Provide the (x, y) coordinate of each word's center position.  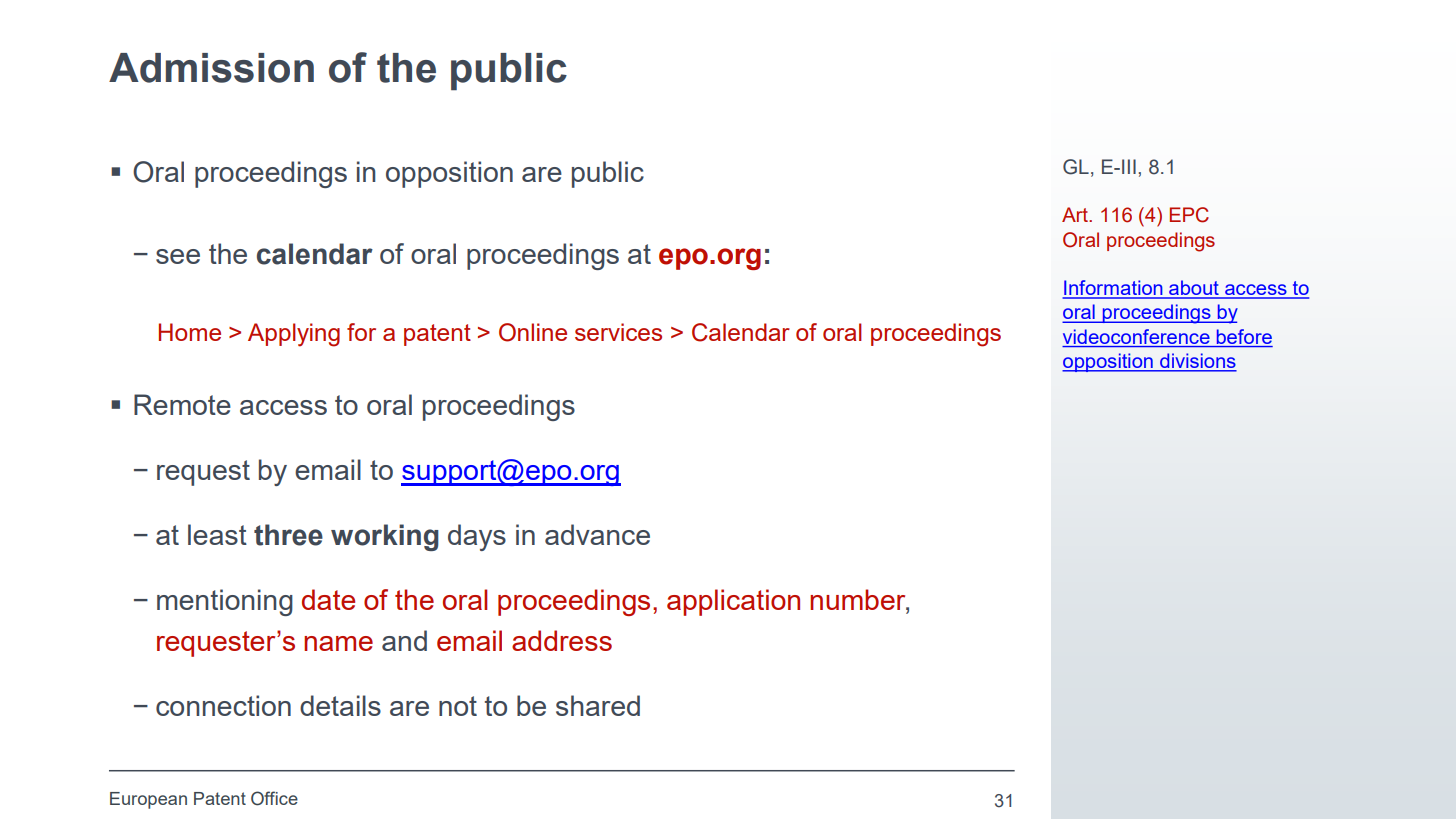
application (733, 602)
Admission (211, 68)
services (618, 332)
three (288, 535)
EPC (1189, 215)
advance (597, 534)
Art (1076, 214)
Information (1113, 289)
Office (274, 798)
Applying (294, 335)
